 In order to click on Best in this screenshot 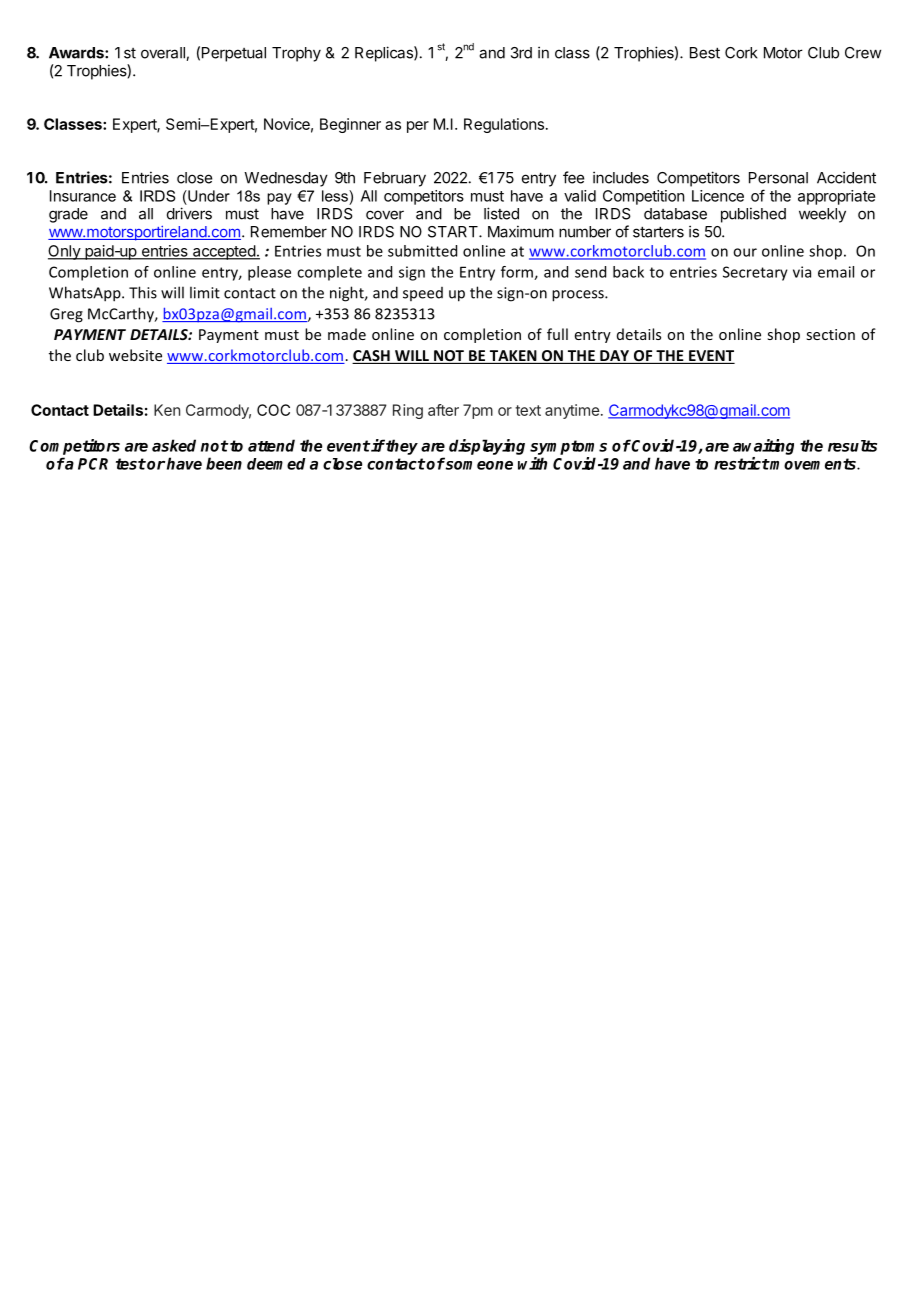, I will do `click(705, 53)`.
